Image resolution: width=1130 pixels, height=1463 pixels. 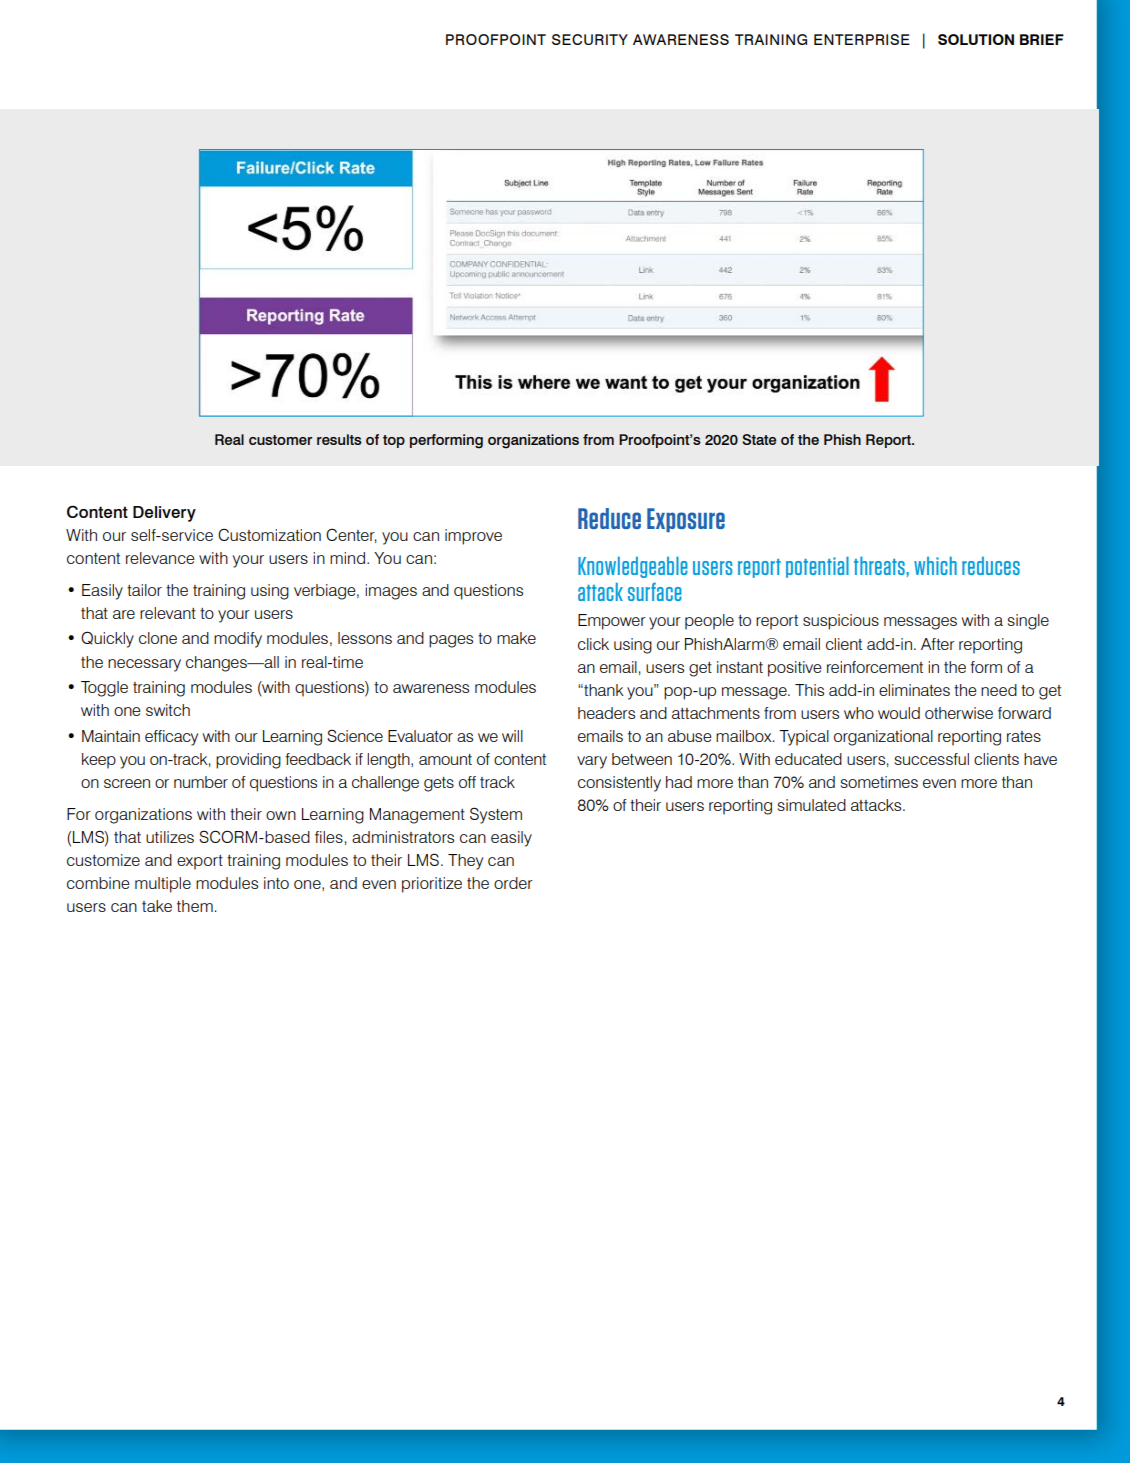 I want to click on ENTERPRISE, so click(x=862, y=39).
